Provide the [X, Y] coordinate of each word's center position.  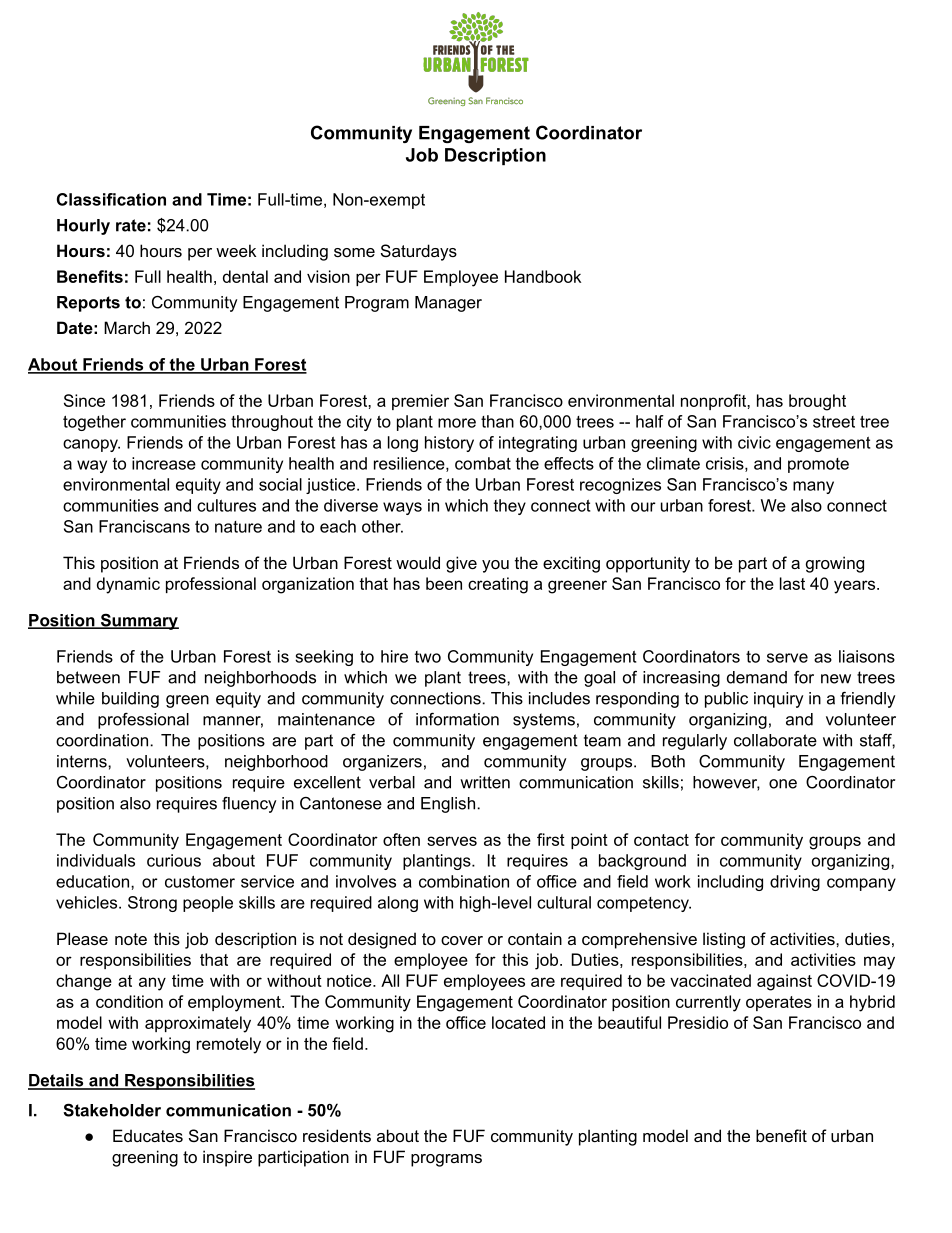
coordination [102, 740]
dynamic [128, 585]
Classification [111, 199]
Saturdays [419, 252]
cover [462, 940]
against [784, 982]
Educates [148, 1135]
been [444, 583]
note [131, 939]
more [457, 423]
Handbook [543, 276]
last [792, 583]
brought [817, 402]
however [726, 783]
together [94, 423]
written [485, 782]
